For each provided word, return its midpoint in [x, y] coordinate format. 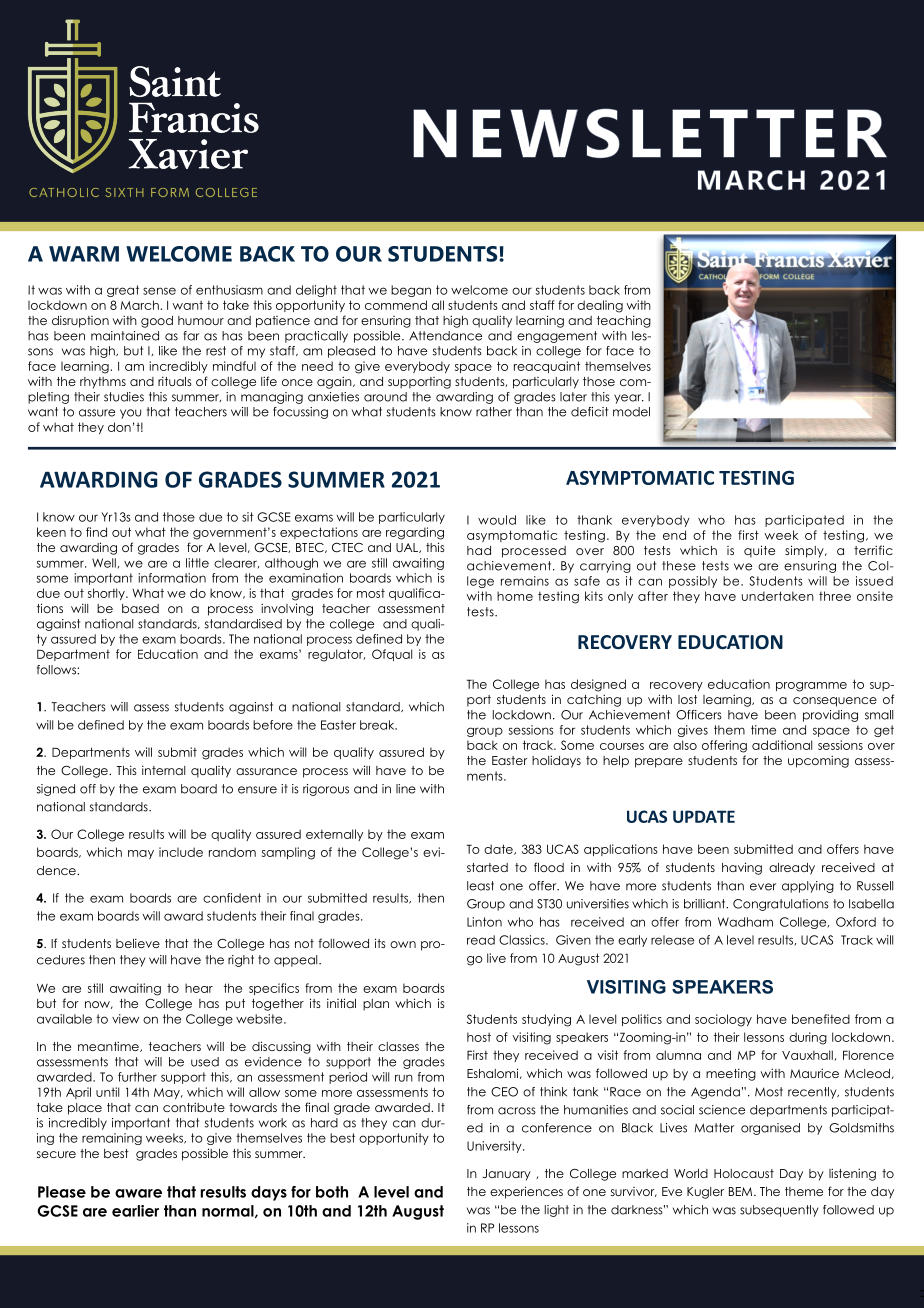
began [411, 291]
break [378, 725]
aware [138, 1193]
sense [159, 291]
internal [163, 770]
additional [782, 745]
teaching [624, 321]
